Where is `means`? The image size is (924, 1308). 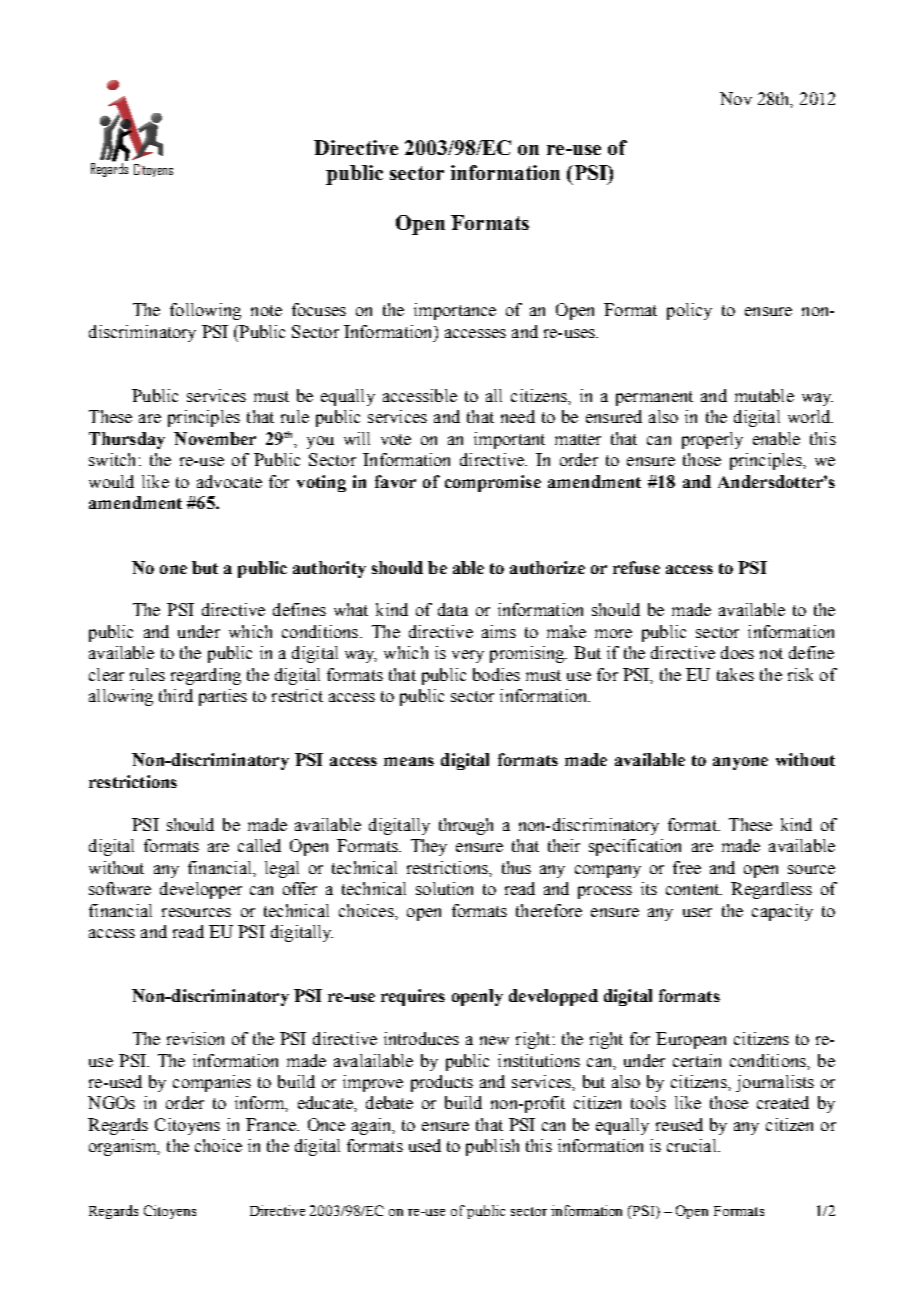
means is located at coordinates (409, 761).
